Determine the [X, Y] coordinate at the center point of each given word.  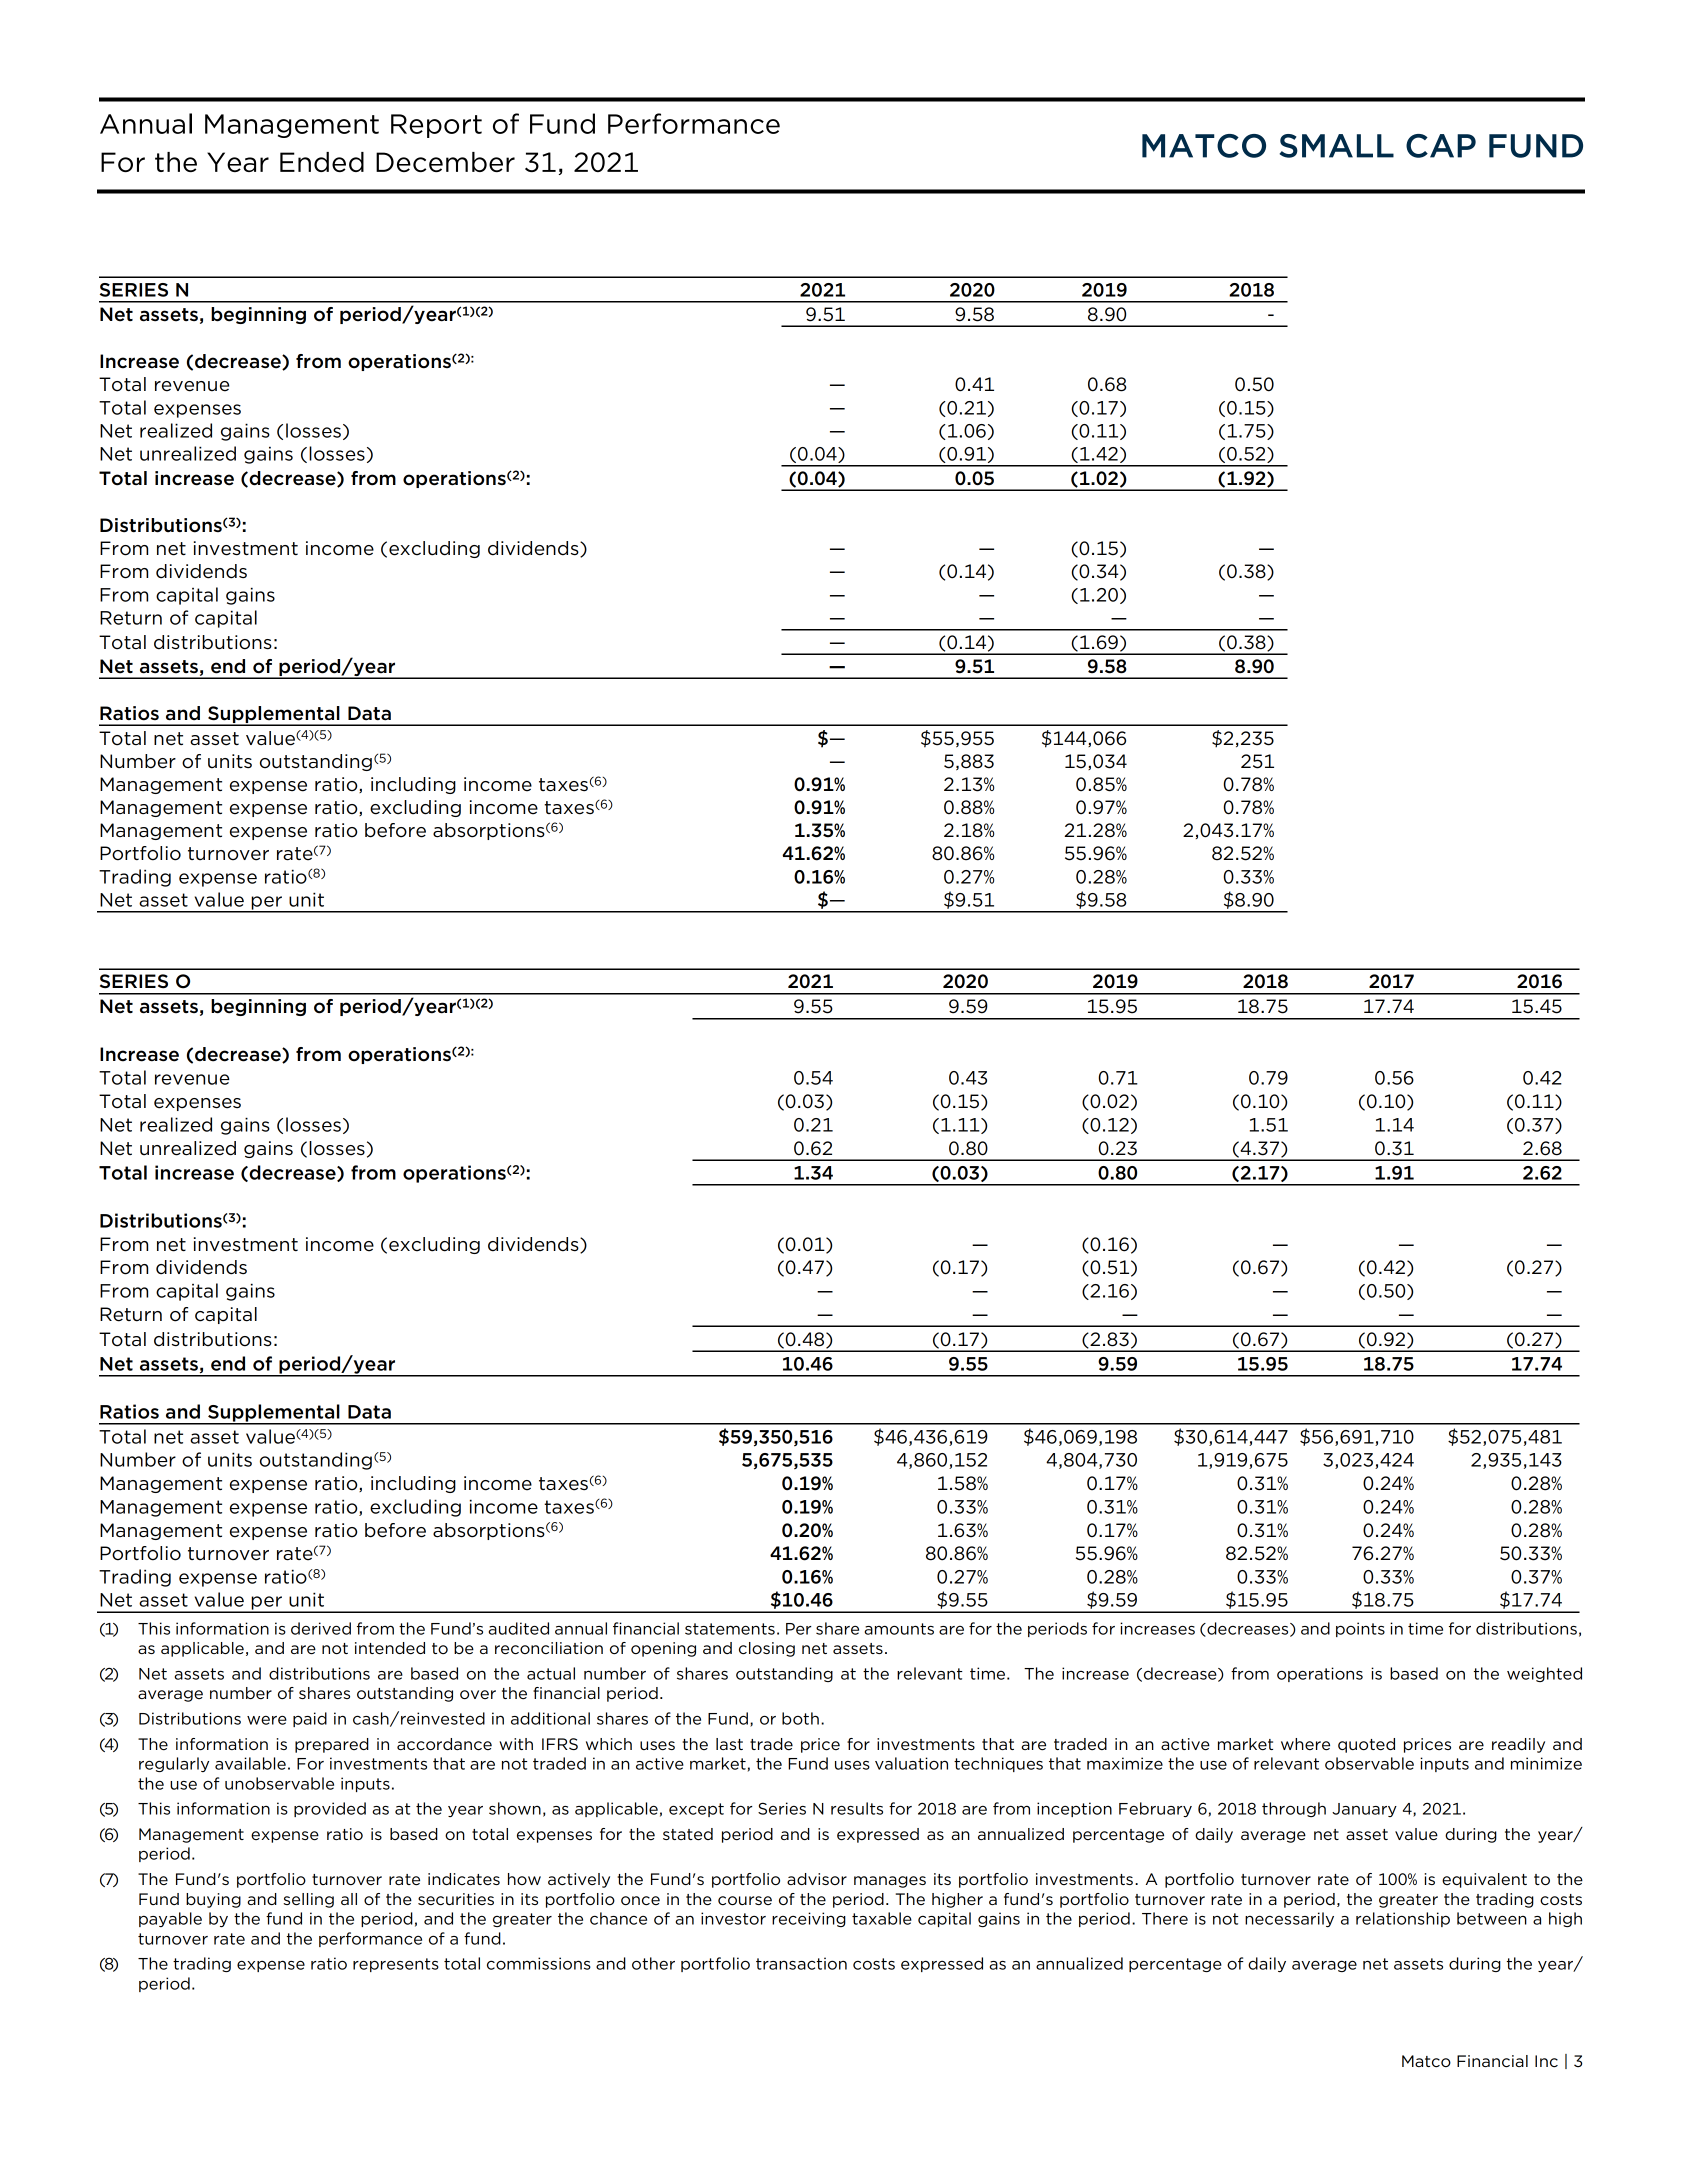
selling [308, 1900]
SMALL [1336, 146]
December [445, 162]
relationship [1403, 1919]
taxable [882, 1918]
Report [436, 126]
